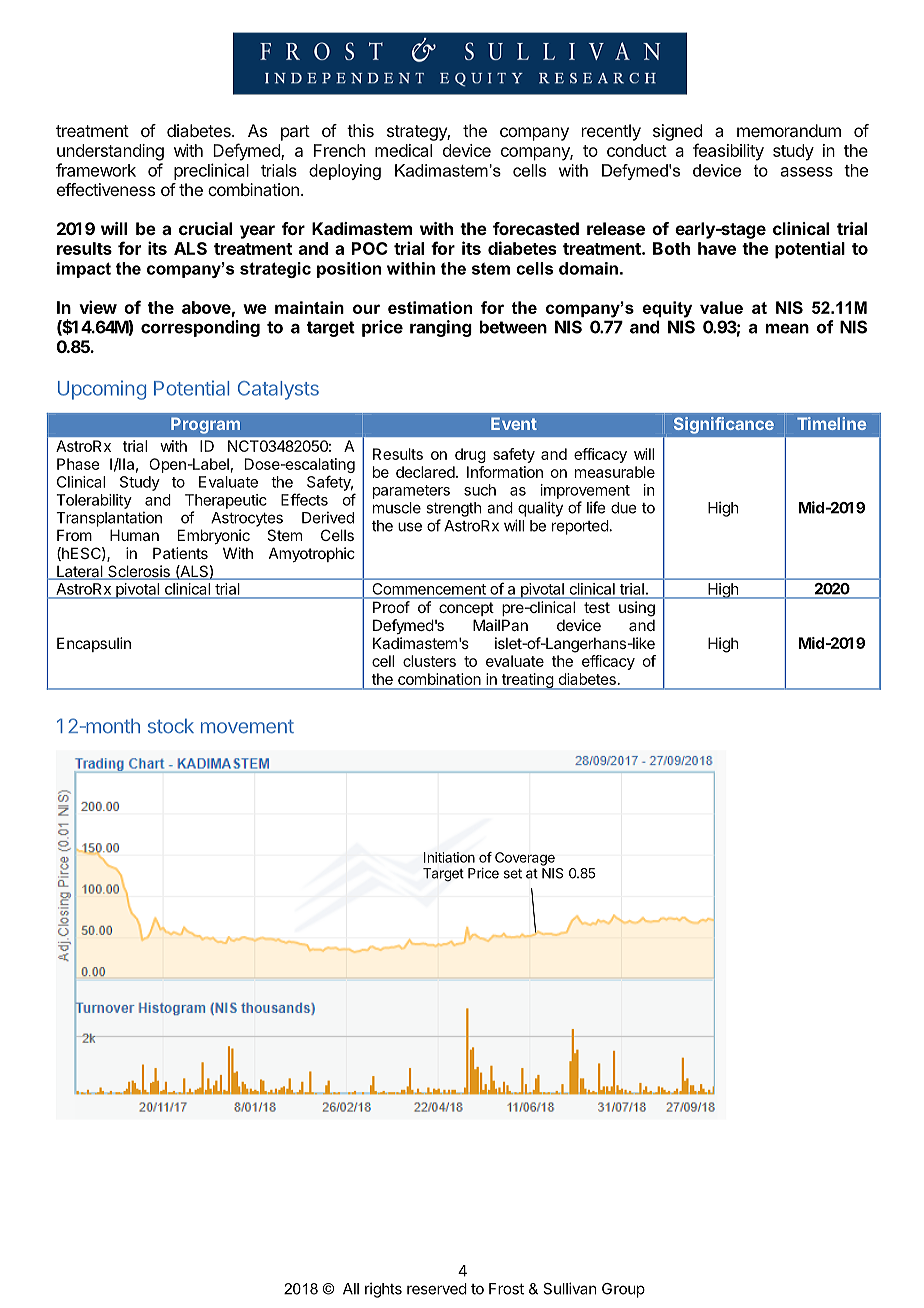  What do you see at coordinates (470, 455) in the document?
I see `drug` at bounding box center [470, 455].
